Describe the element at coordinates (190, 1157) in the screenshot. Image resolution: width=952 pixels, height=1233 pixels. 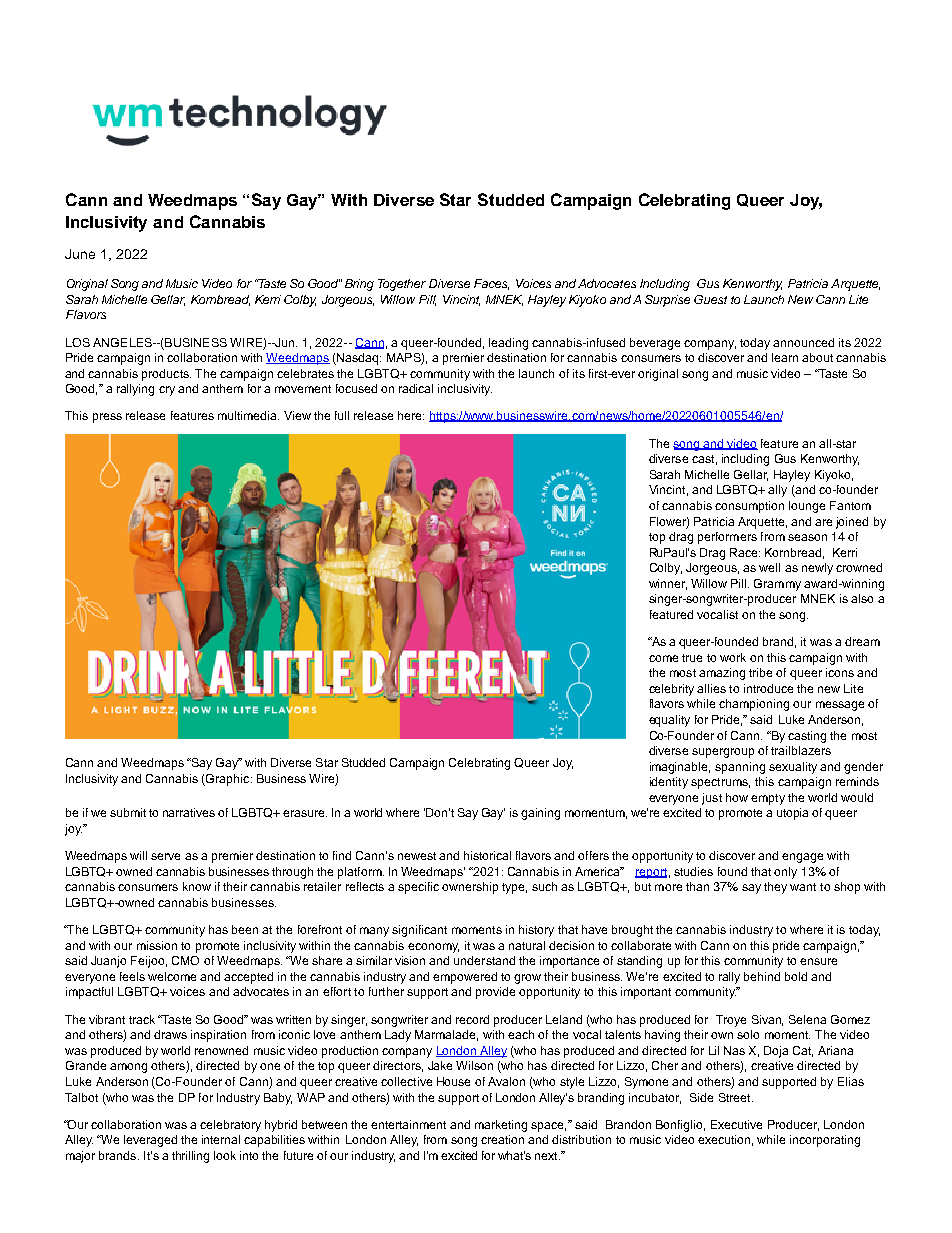
I see `thrilling` at that location.
